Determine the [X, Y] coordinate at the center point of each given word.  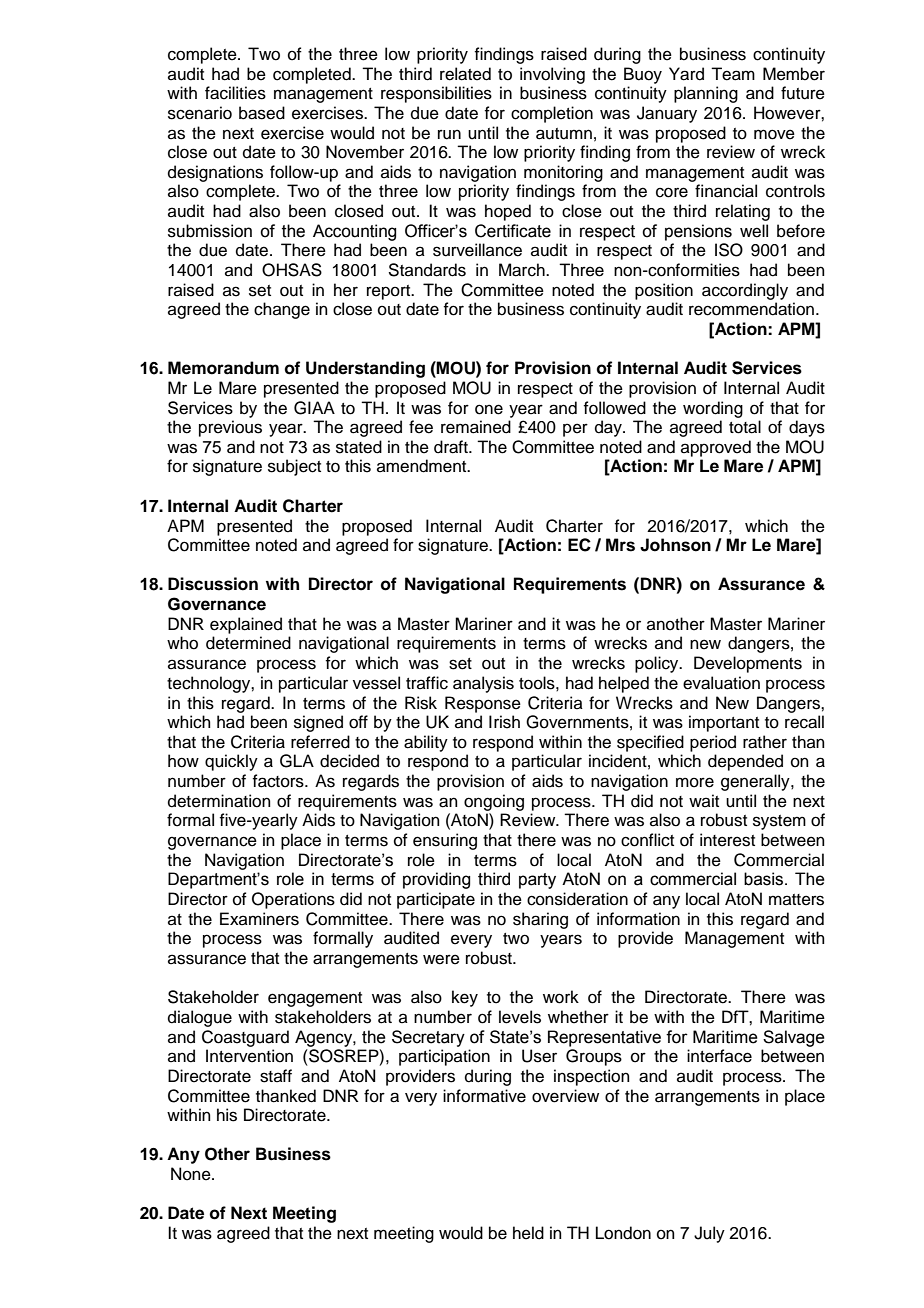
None [192, 1174]
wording [713, 409]
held [528, 1233]
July [709, 1234]
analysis [483, 684]
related [465, 74]
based [262, 113]
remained [476, 427]
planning [706, 94]
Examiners [259, 919]
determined [248, 643]
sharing [540, 920]
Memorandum [223, 368]
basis [765, 879]
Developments [748, 664]
